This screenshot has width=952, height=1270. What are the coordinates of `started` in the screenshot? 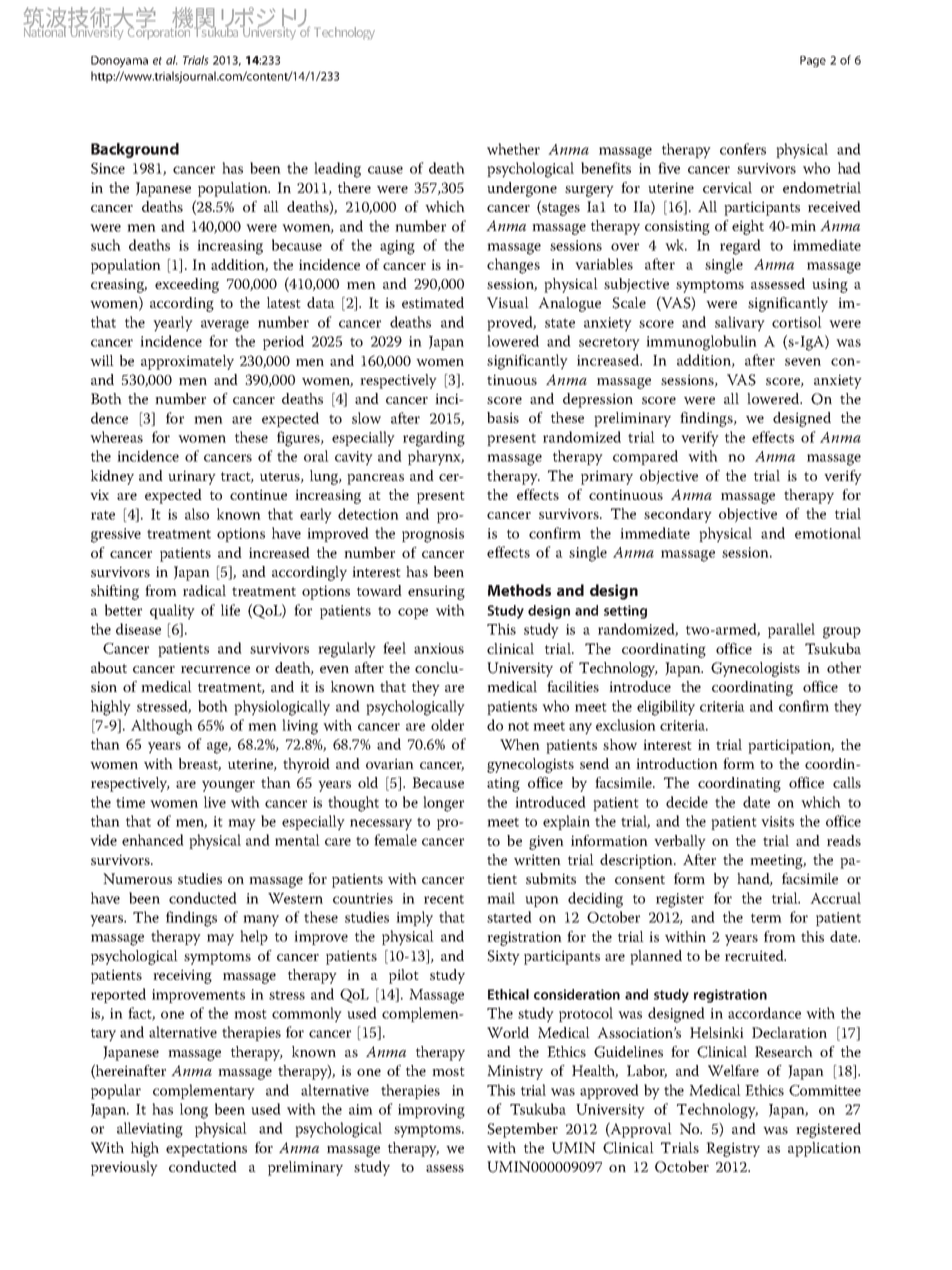 It's located at (509, 917).
